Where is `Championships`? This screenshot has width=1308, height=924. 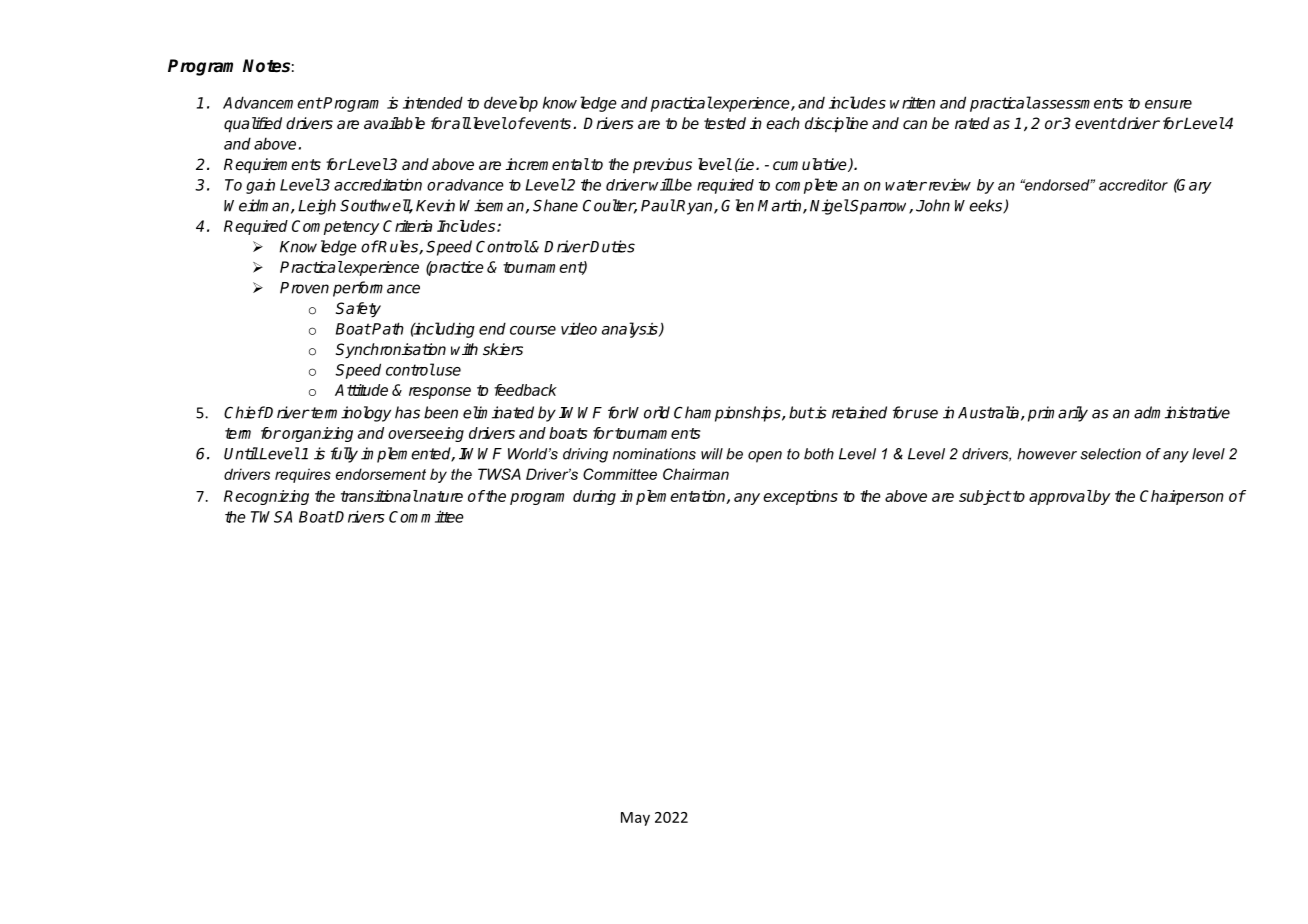
Championships is located at coordinates (728, 414).
